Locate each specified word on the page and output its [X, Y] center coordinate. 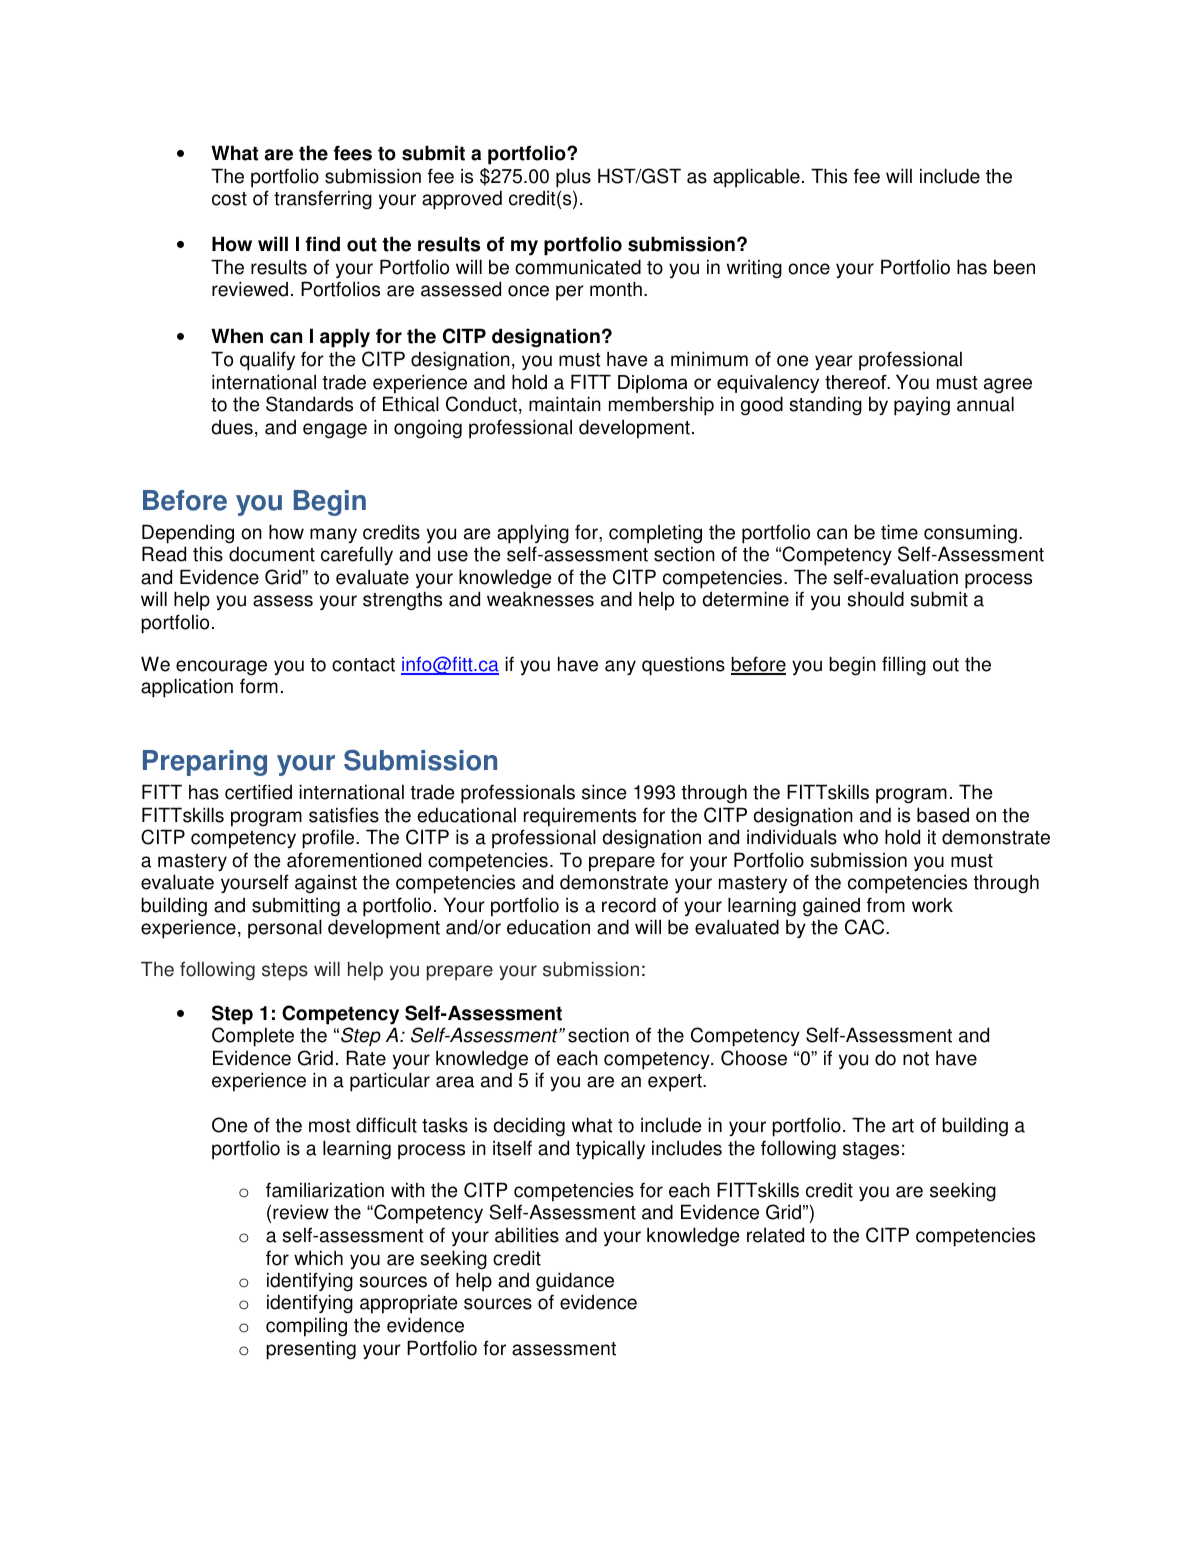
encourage [221, 668]
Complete [253, 1037]
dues [232, 427]
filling [904, 666]
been [1014, 267]
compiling [306, 1327]
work [932, 905]
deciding [529, 1127]
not [916, 1059]
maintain [565, 404]
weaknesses [540, 599]
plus [573, 178]
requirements [580, 817]
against [326, 884]
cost [229, 199]
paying [922, 406]
